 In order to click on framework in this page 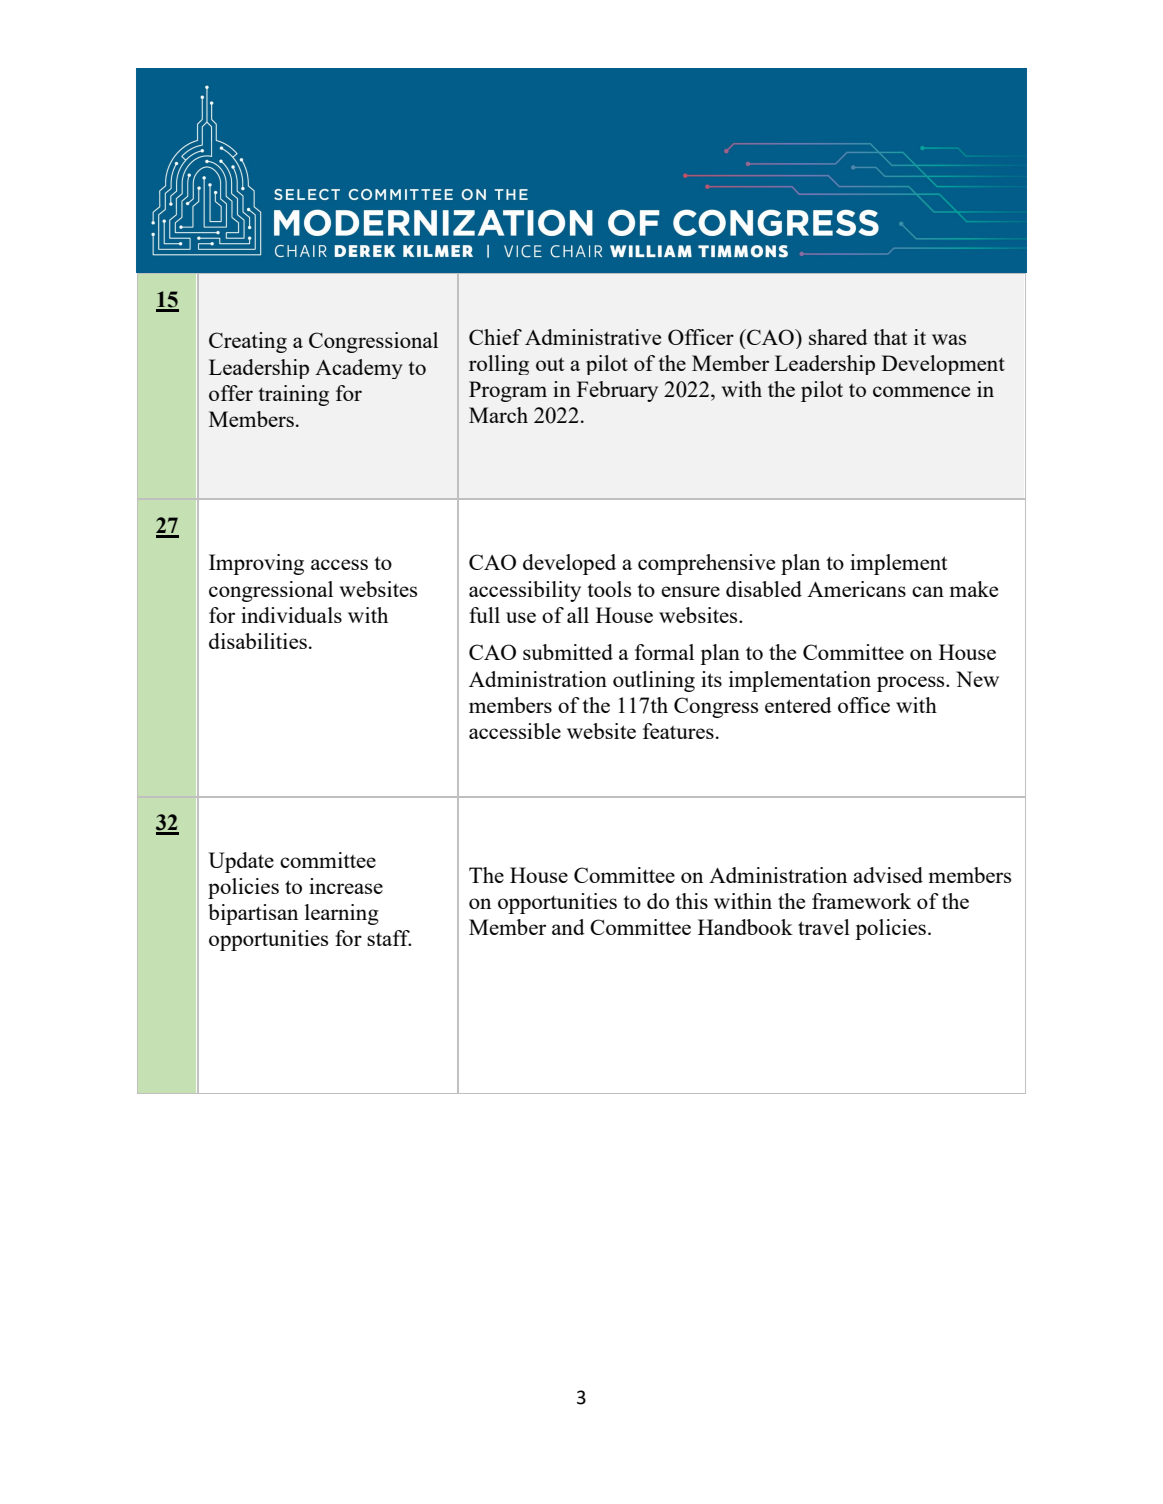, I will do `click(861, 901)`.
